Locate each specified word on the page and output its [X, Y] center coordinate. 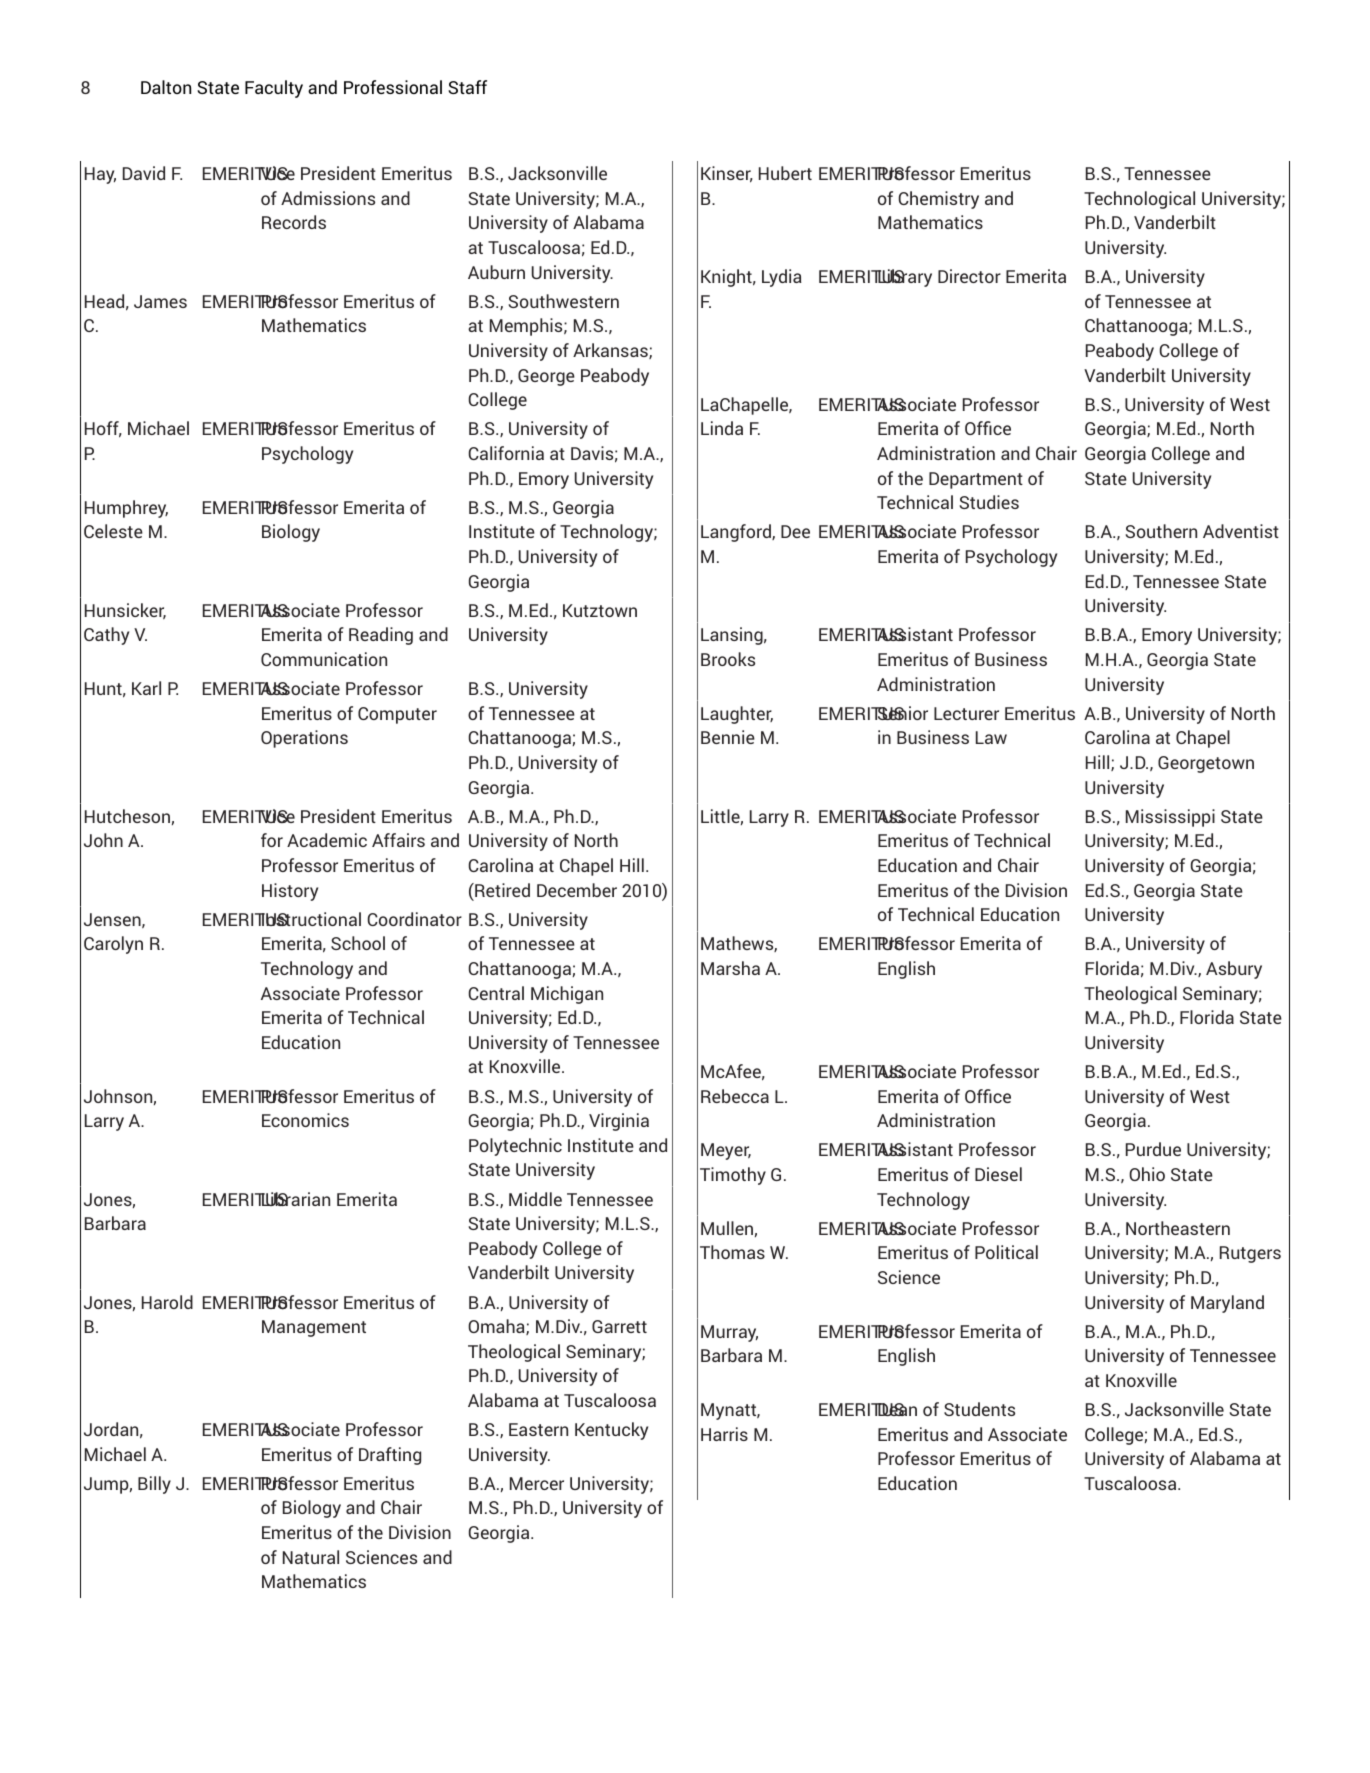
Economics [305, 1120]
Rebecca [735, 1096]
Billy [154, 1485]
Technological [1139, 200]
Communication [324, 659]
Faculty [274, 89]
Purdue [1153, 1149]
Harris [724, 1434]
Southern [1161, 531]
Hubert [785, 173]
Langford [737, 533]
